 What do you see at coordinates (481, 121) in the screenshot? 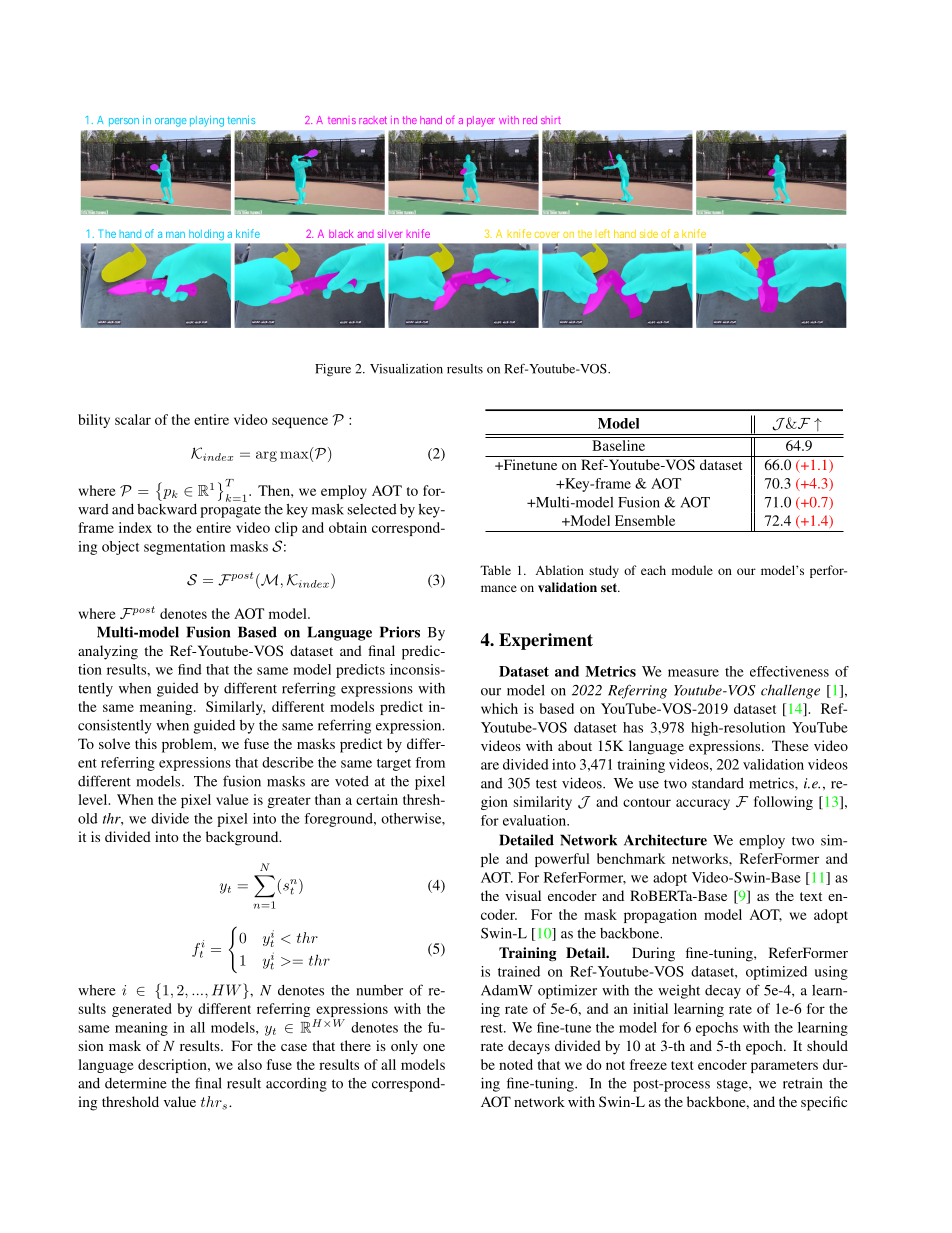
I see `player` at bounding box center [481, 121].
